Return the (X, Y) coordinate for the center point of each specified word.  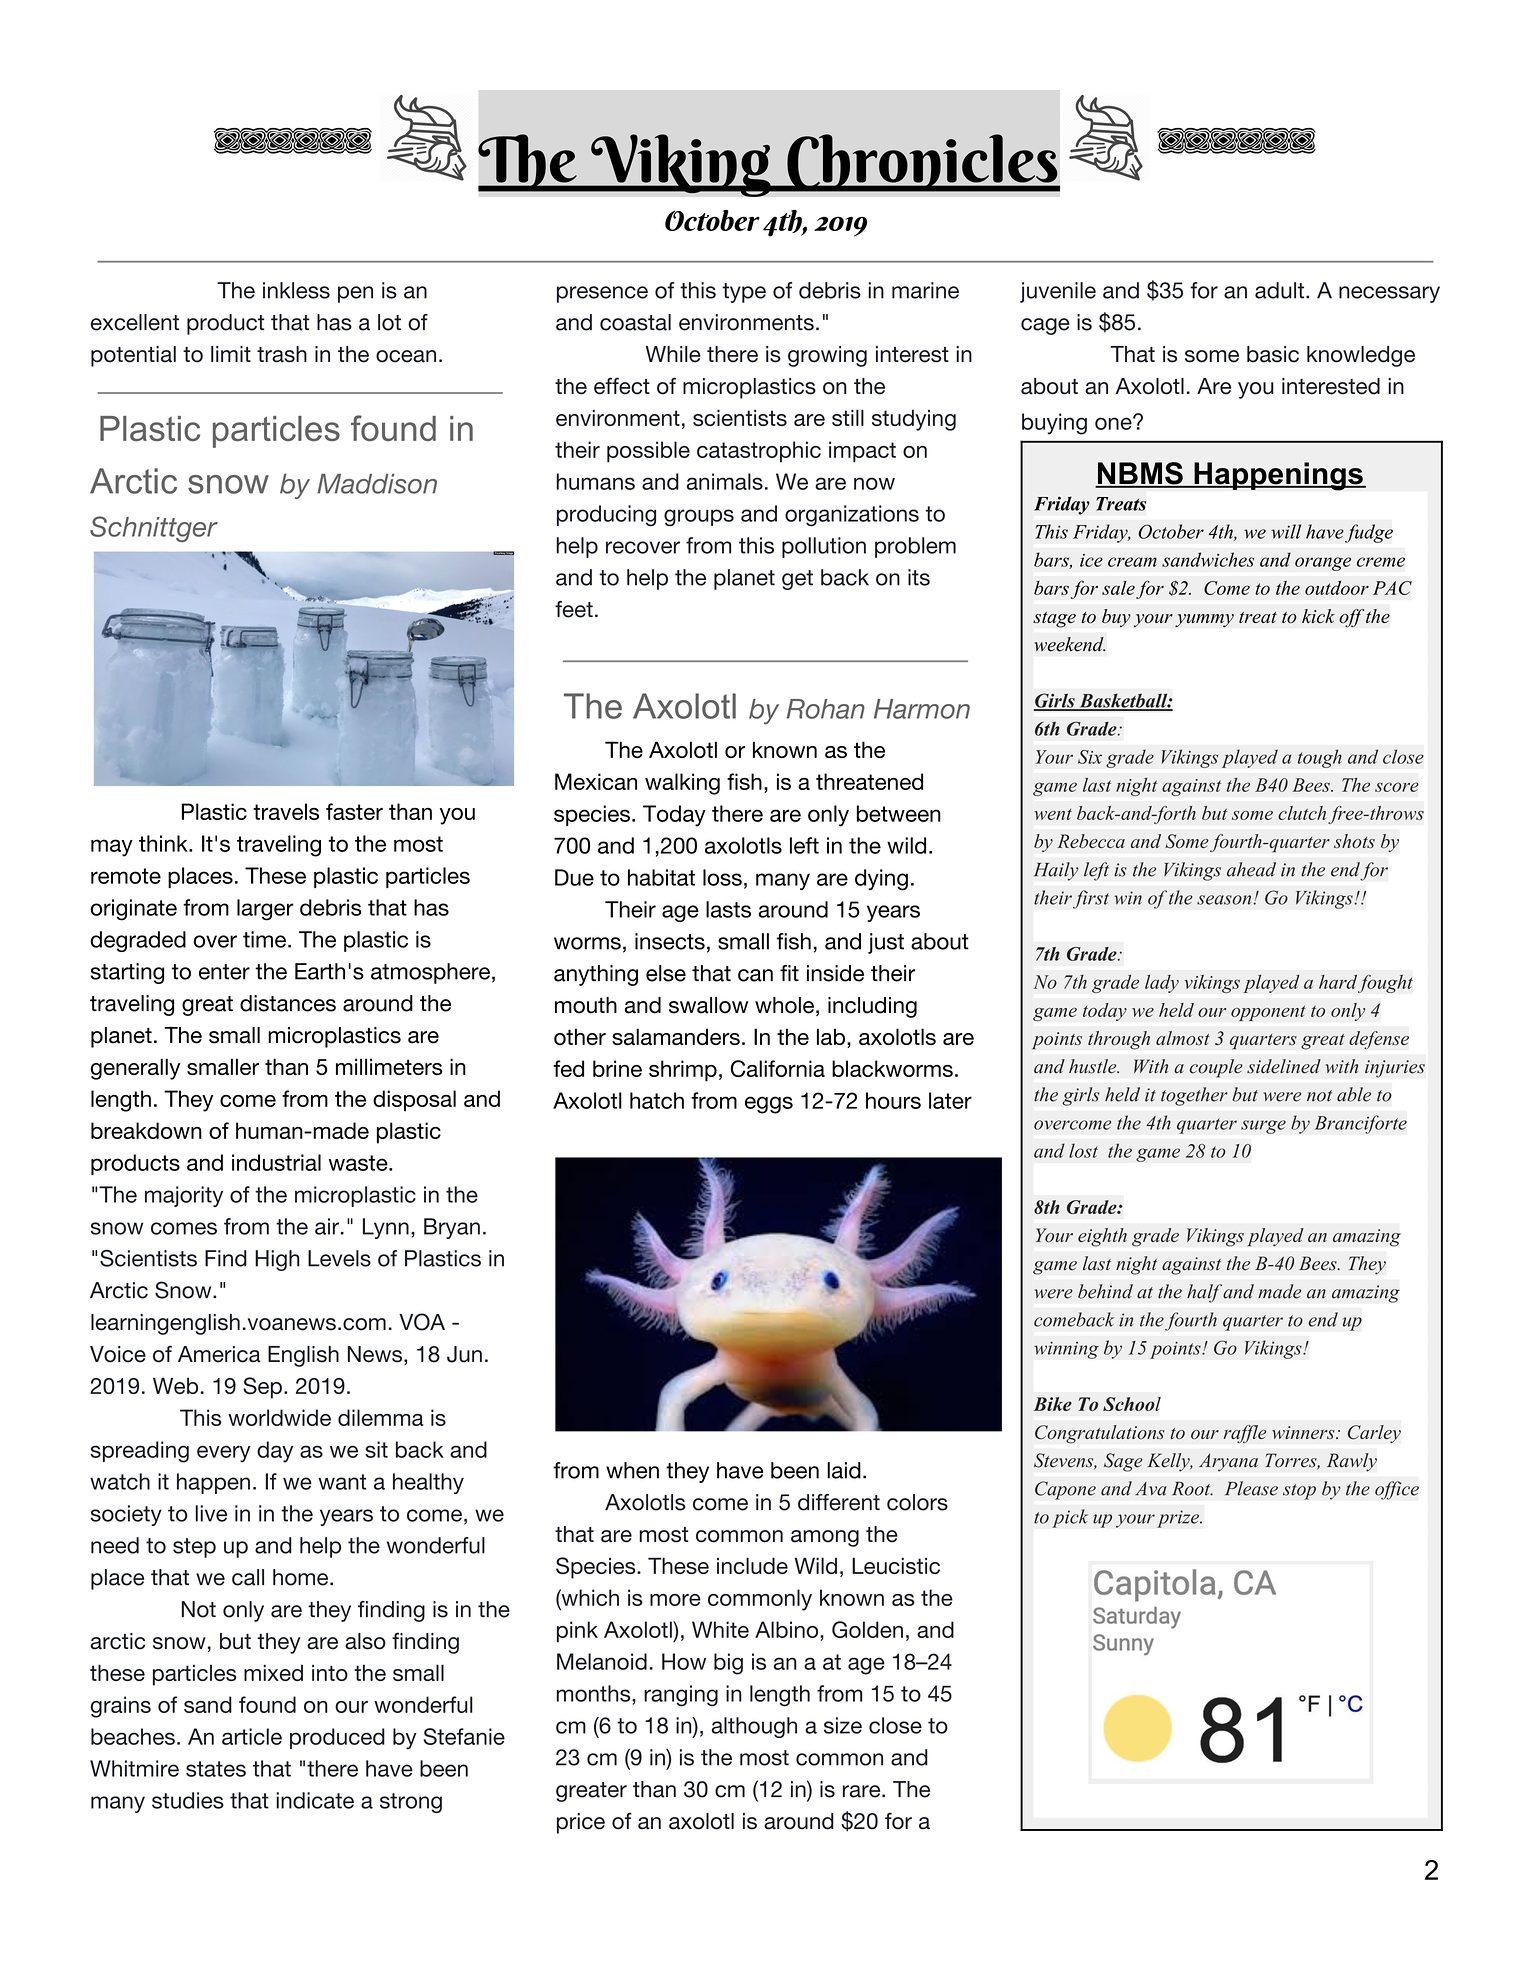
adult (1279, 290)
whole (784, 1005)
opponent (1268, 1013)
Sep (262, 1388)
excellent (135, 322)
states (216, 1769)
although (754, 1727)
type (744, 293)
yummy (1204, 620)
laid (844, 1470)
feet (574, 609)
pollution (824, 547)
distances (288, 1003)
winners (1304, 1432)
